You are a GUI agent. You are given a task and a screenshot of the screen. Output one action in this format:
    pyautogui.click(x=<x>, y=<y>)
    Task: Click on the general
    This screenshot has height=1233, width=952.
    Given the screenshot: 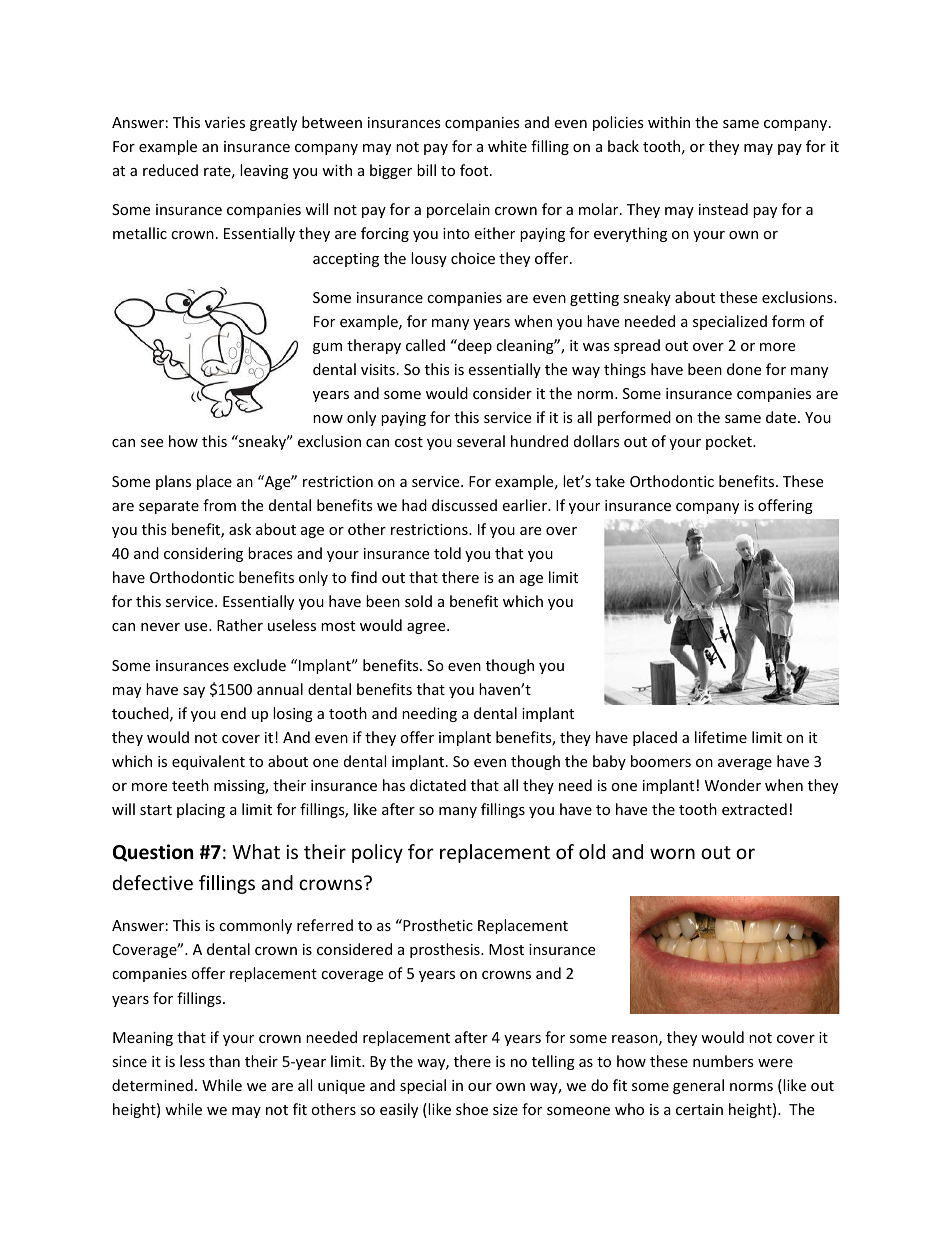 What is the action you would take?
    pyautogui.click(x=698, y=1086)
